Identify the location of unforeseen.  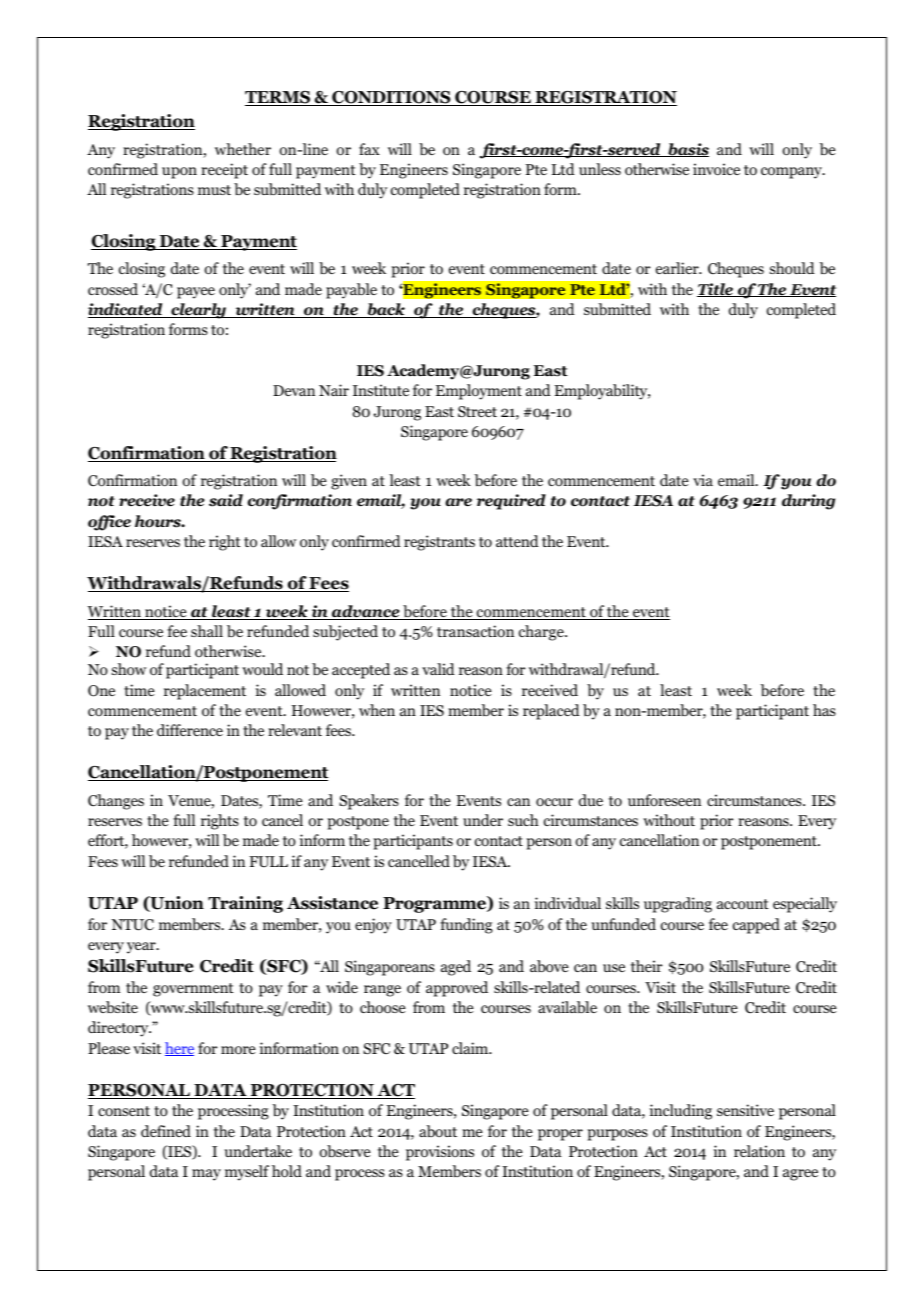
(664, 800).
